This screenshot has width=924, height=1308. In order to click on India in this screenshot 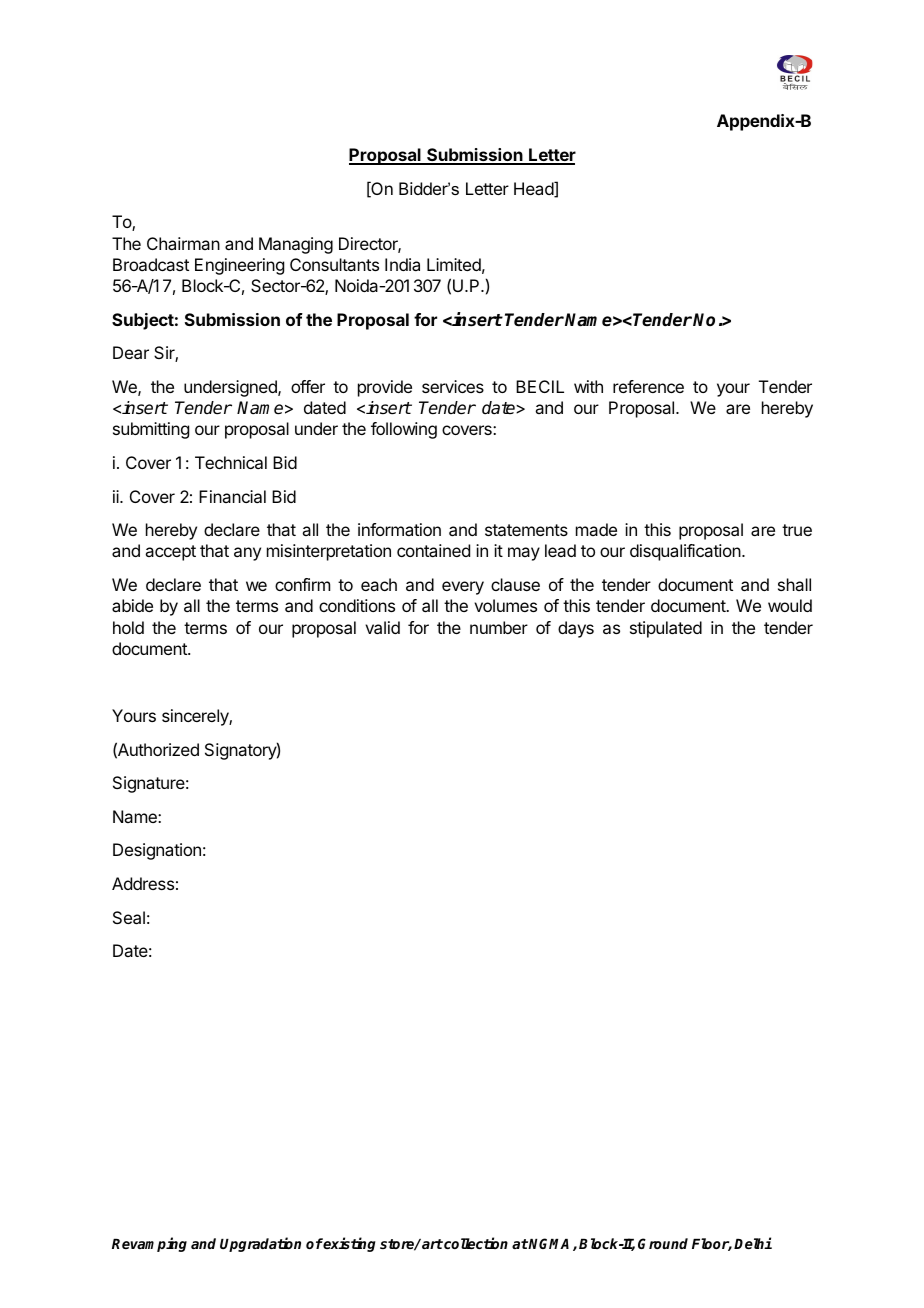, I will do `click(402, 264)`.
